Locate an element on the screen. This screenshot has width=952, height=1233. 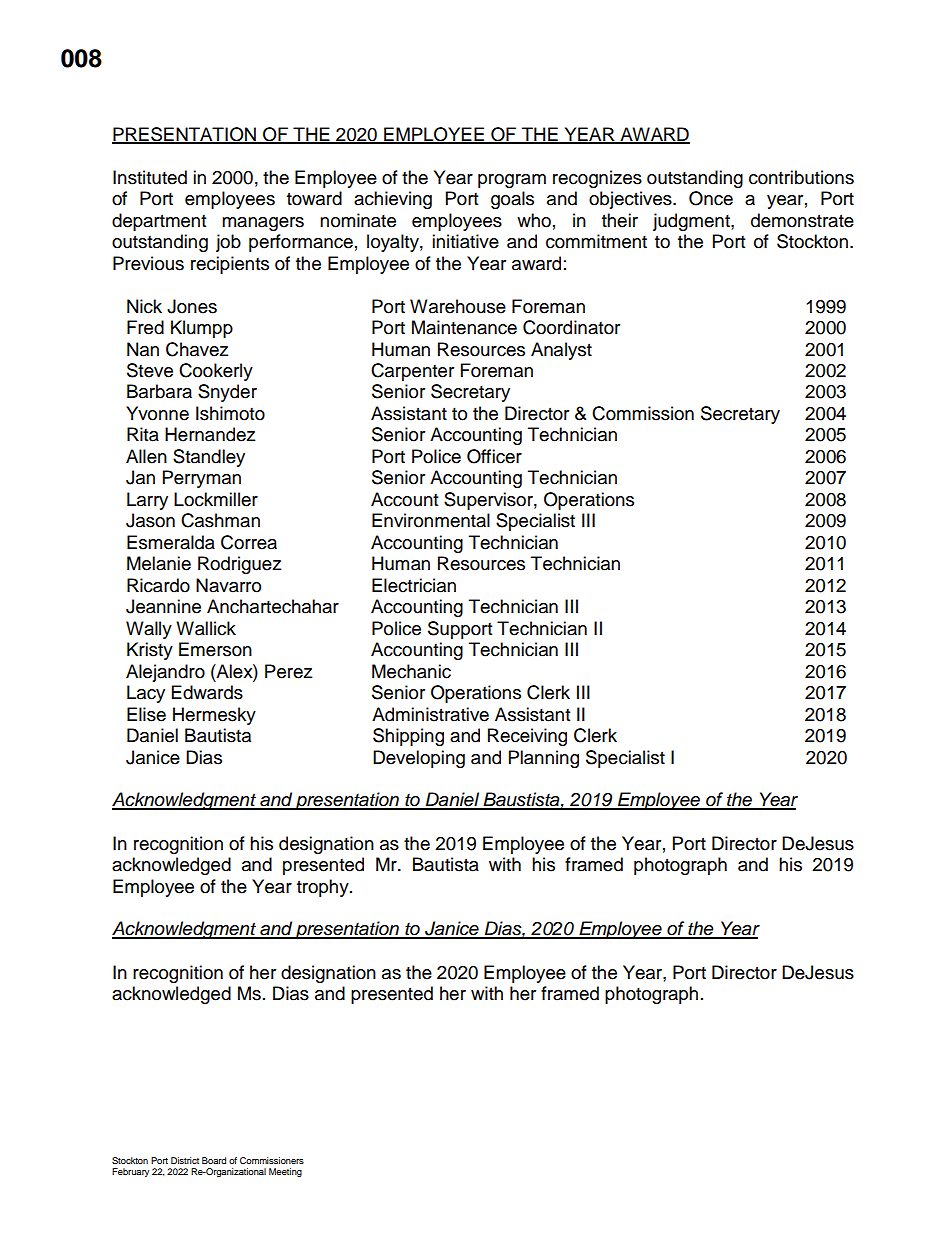
Environmental is located at coordinates (431, 520).
